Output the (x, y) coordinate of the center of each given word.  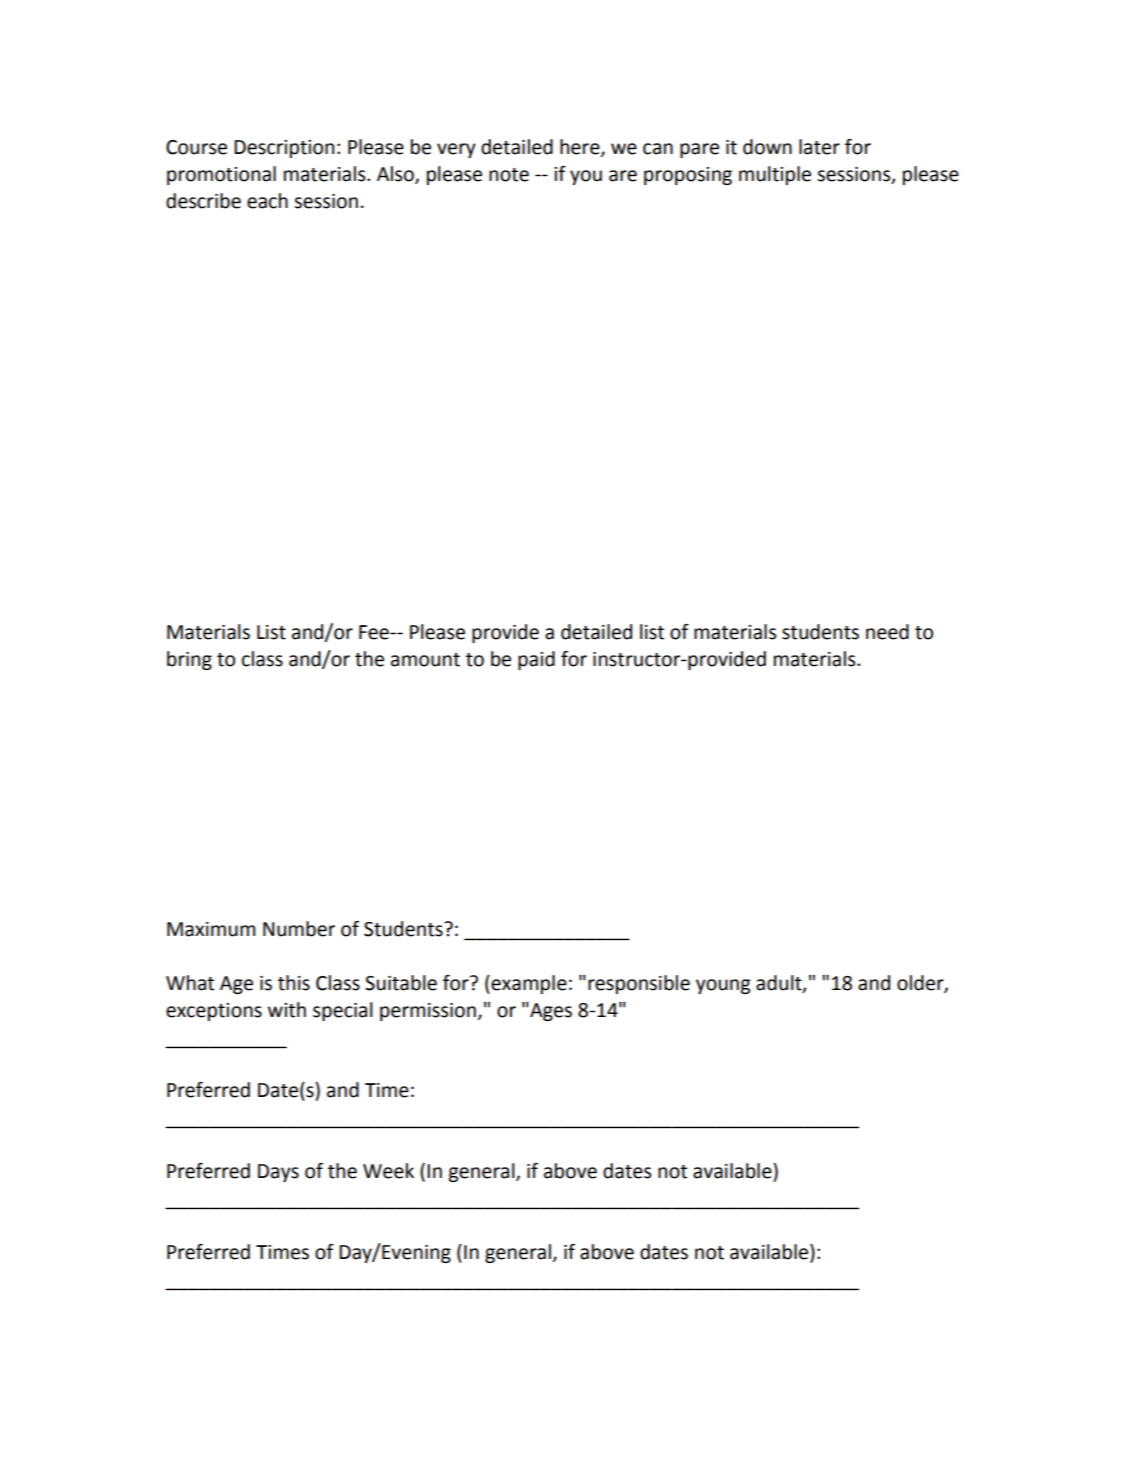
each (267, 201)
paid (536, 660)
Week (388, 1171)
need (887, 632)
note (509, 175)
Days (278, 1173)
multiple (775, 175)
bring (189, 660)
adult (780, 983)
